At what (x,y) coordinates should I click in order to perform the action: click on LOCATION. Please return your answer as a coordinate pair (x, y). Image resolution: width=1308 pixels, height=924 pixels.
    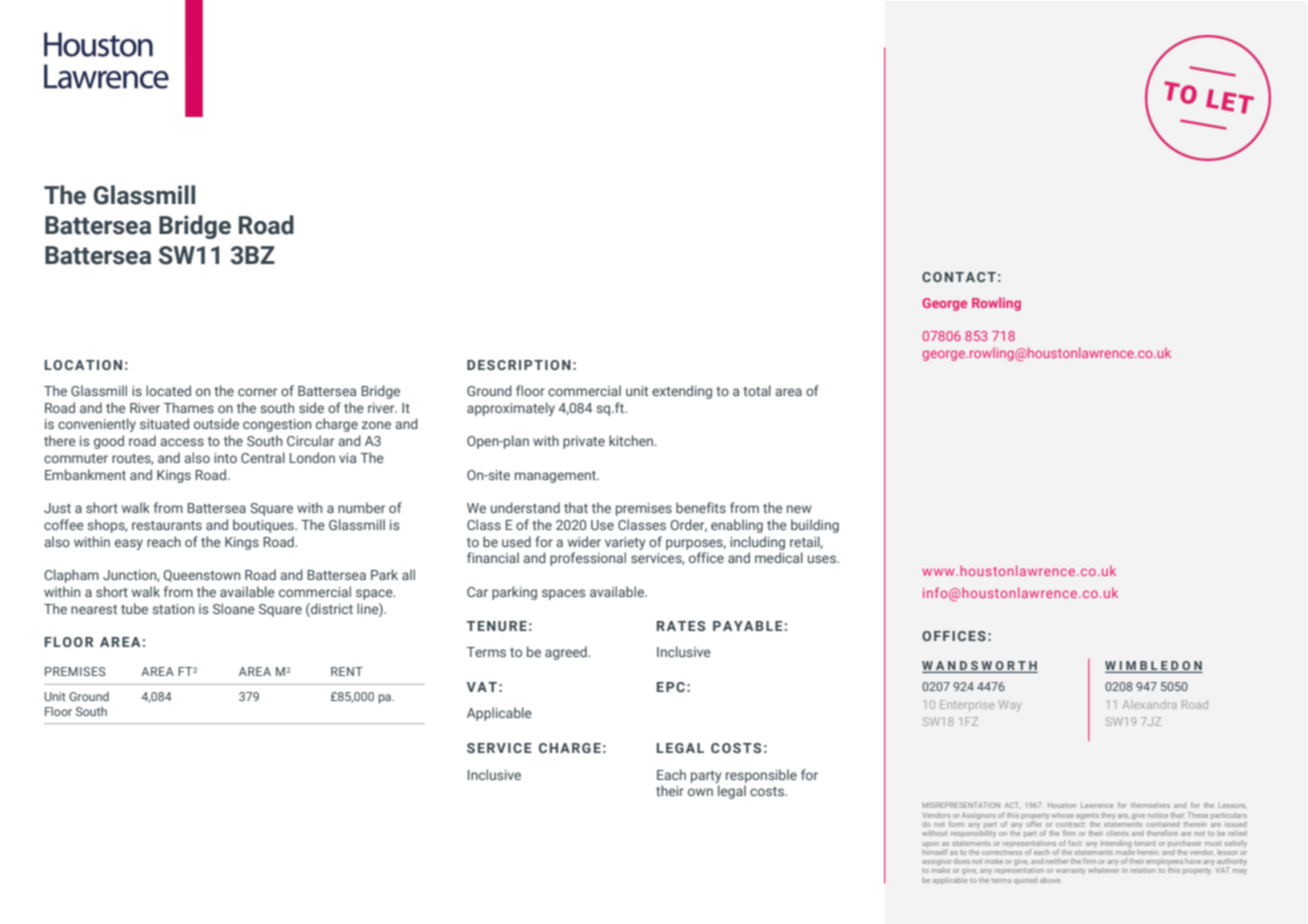
    Looking at the image, I should click on (83, 365).
